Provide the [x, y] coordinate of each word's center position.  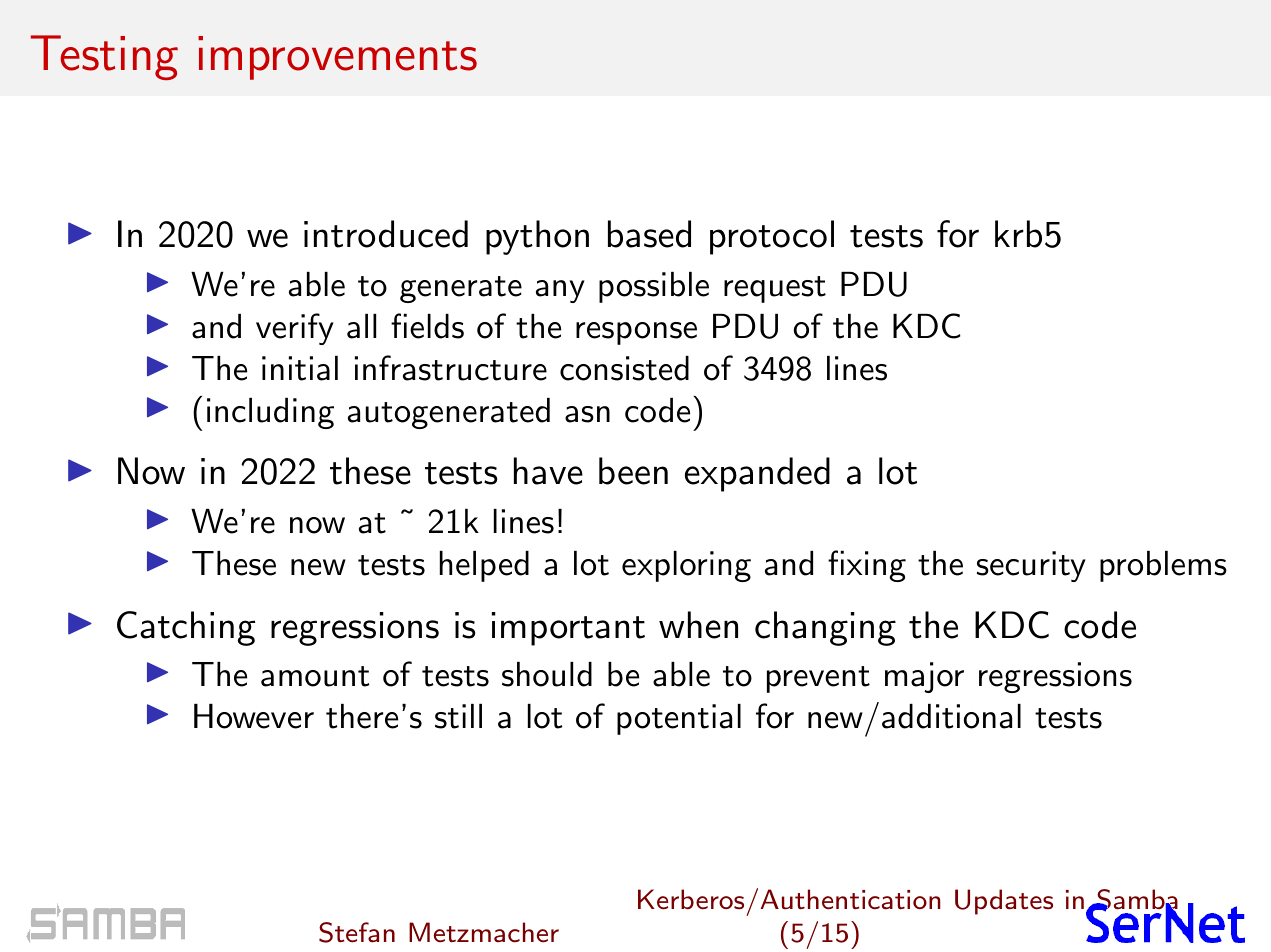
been [633, 471]
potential [679, 719]
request [775, 289]
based [649, 234]
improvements [337, 58]
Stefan [357, 932]
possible [654, 287]
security [1031, 566]
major [924, 677]
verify [295, 329]
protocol [772, 237]
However [254, 716]
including [270, 413]
